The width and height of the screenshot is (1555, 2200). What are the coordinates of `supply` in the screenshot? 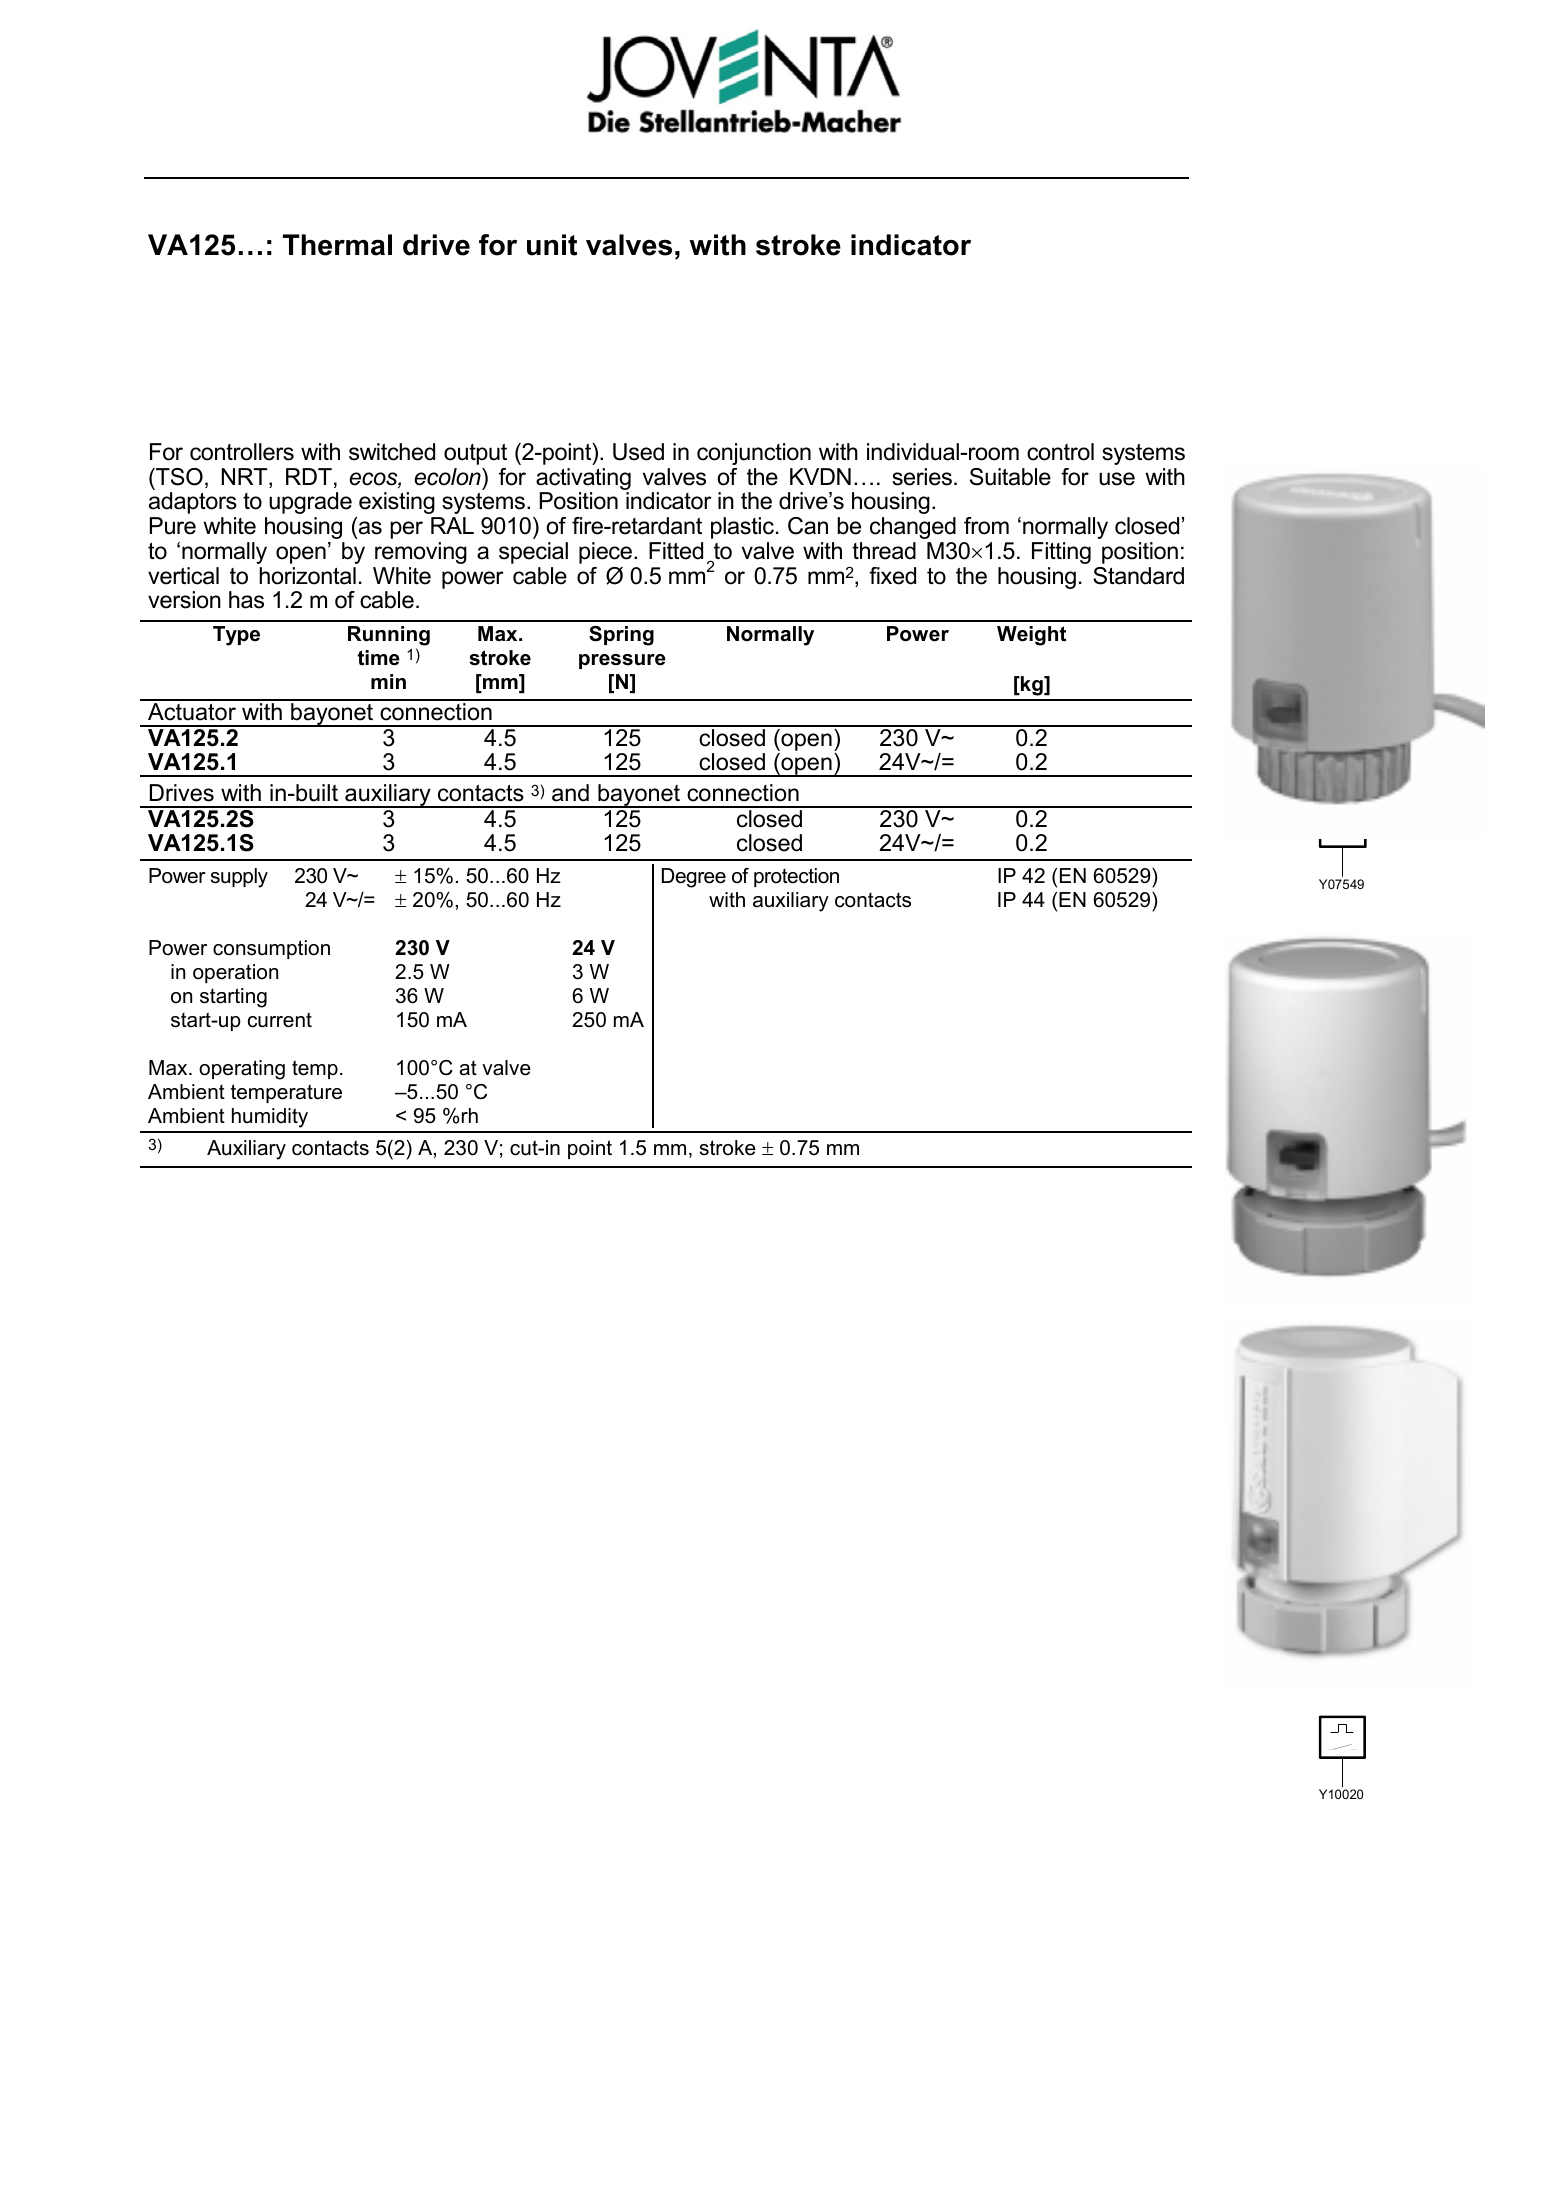 It's located at (239, 878).
